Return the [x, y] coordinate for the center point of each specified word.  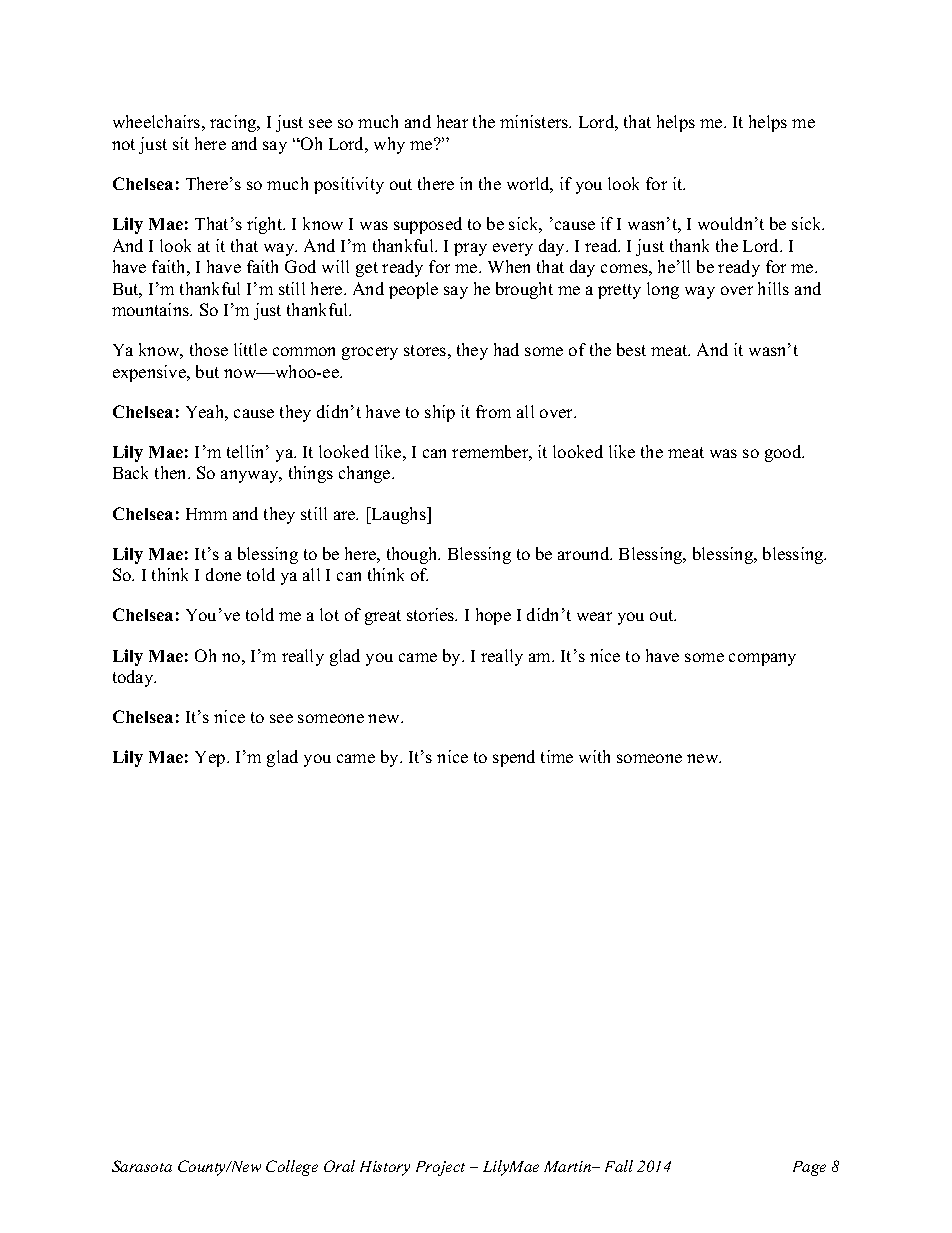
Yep [211, 759]
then [172, 472]
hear [452, 121]
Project [440, 1168]
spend [514, 758]
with [594, 756]
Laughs [398, 515]
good [784, 453]
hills [773, 288]
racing [234, 123]
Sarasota [142, 1166]
